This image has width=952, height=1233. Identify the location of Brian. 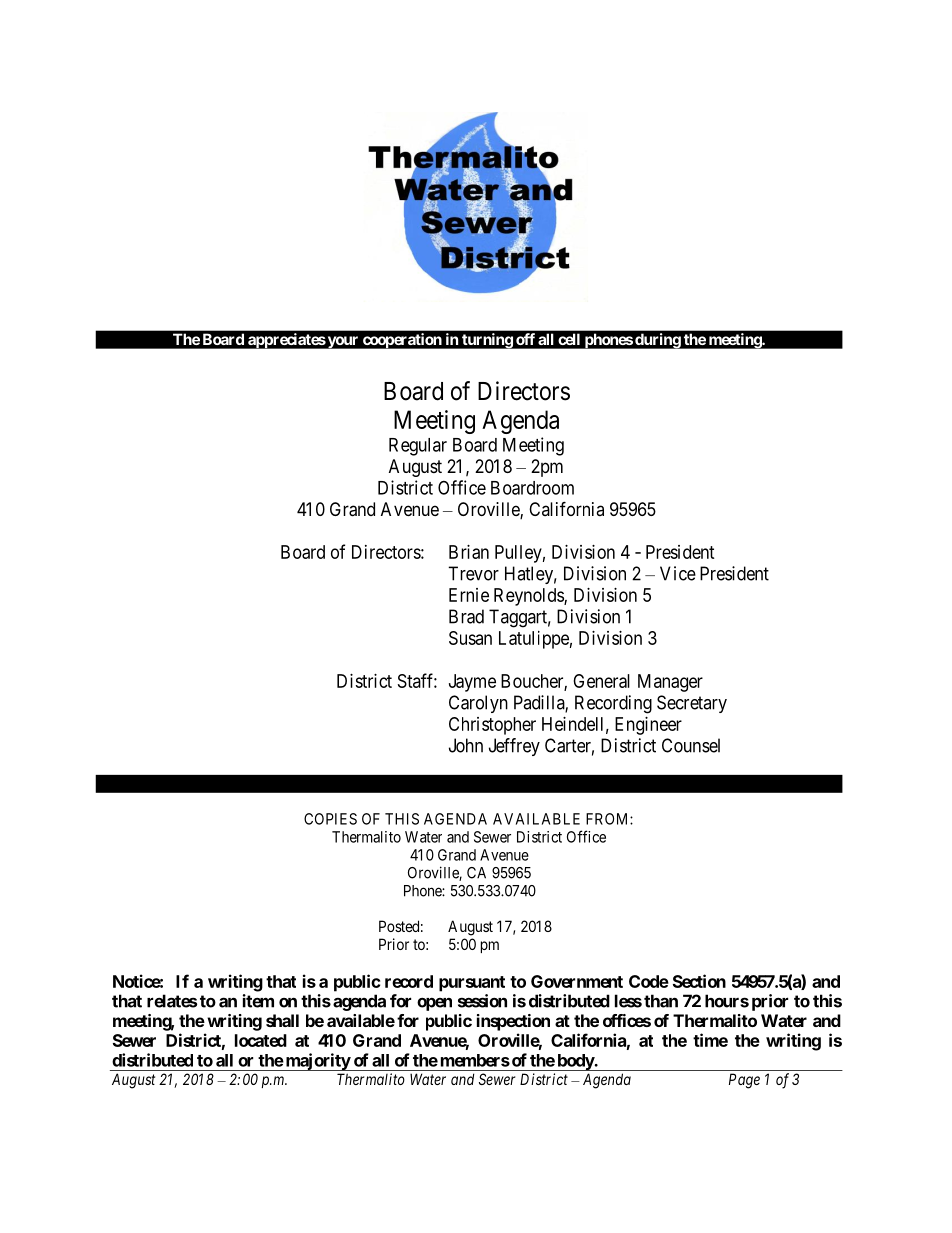
(469, 552).
